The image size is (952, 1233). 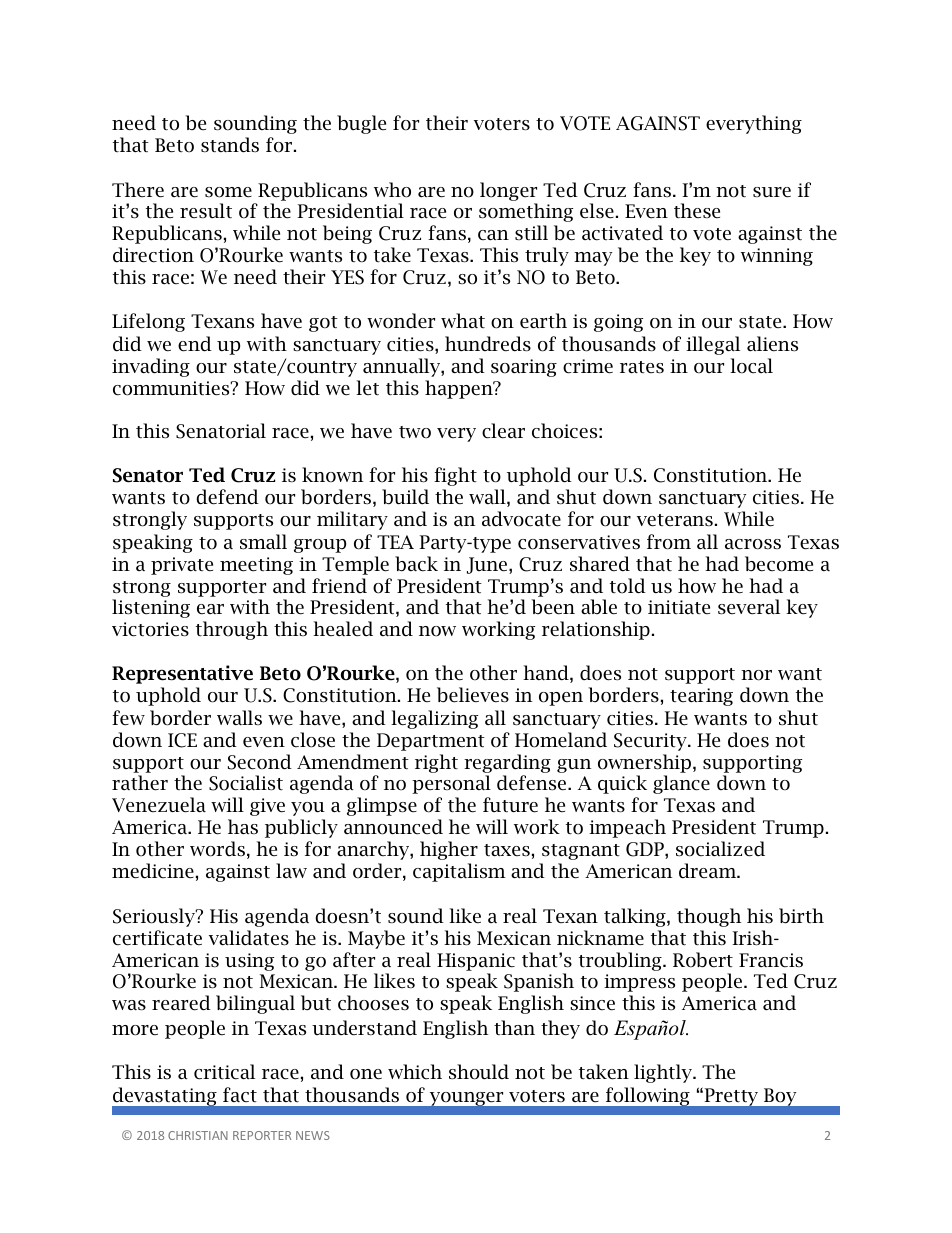 I want to click on longer, so click(x=508, y=191).
